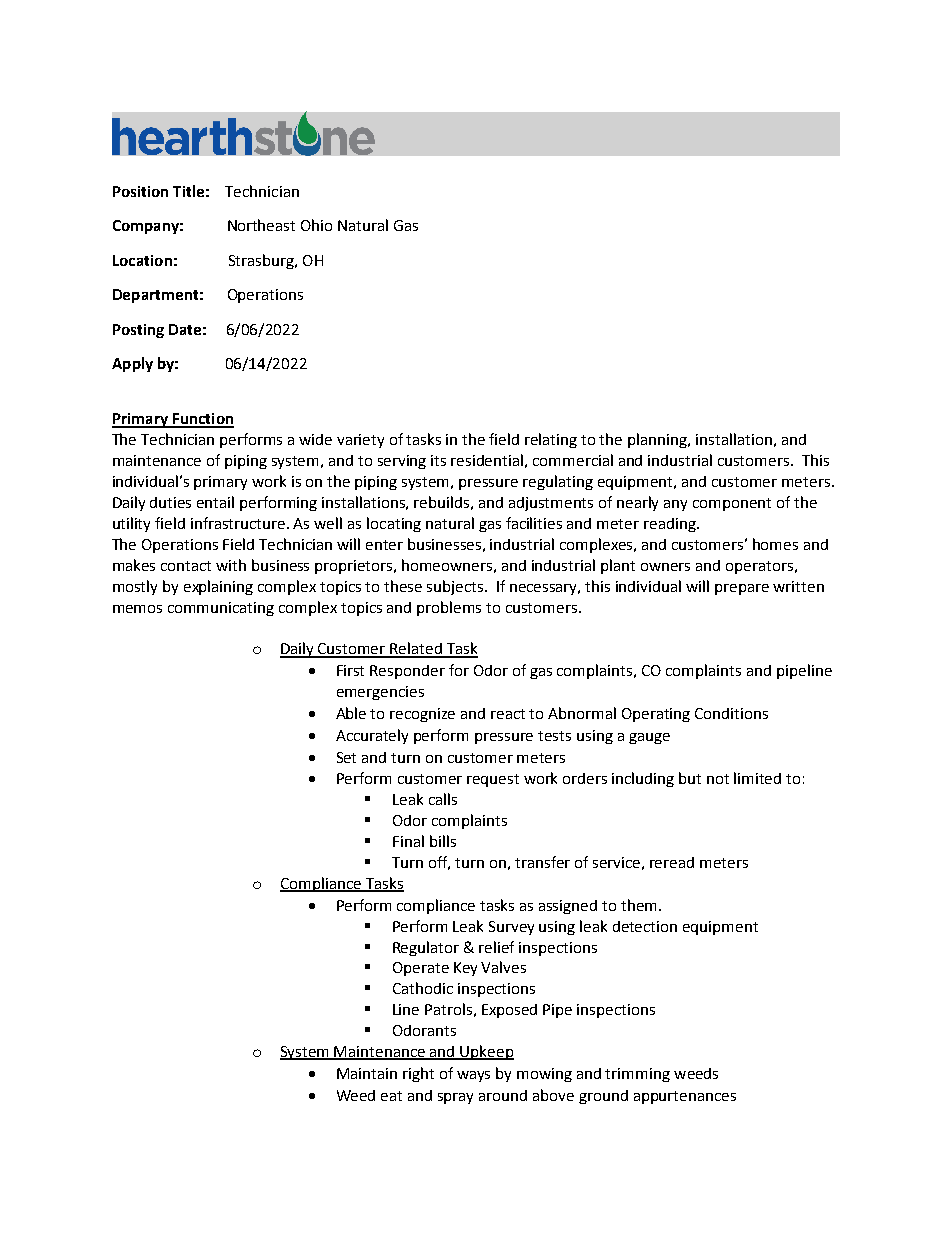 This screenshot has width=952, height=1233. Describe the element at coordinates (672, 862) in the screenshot. I see `reread` at that location.
